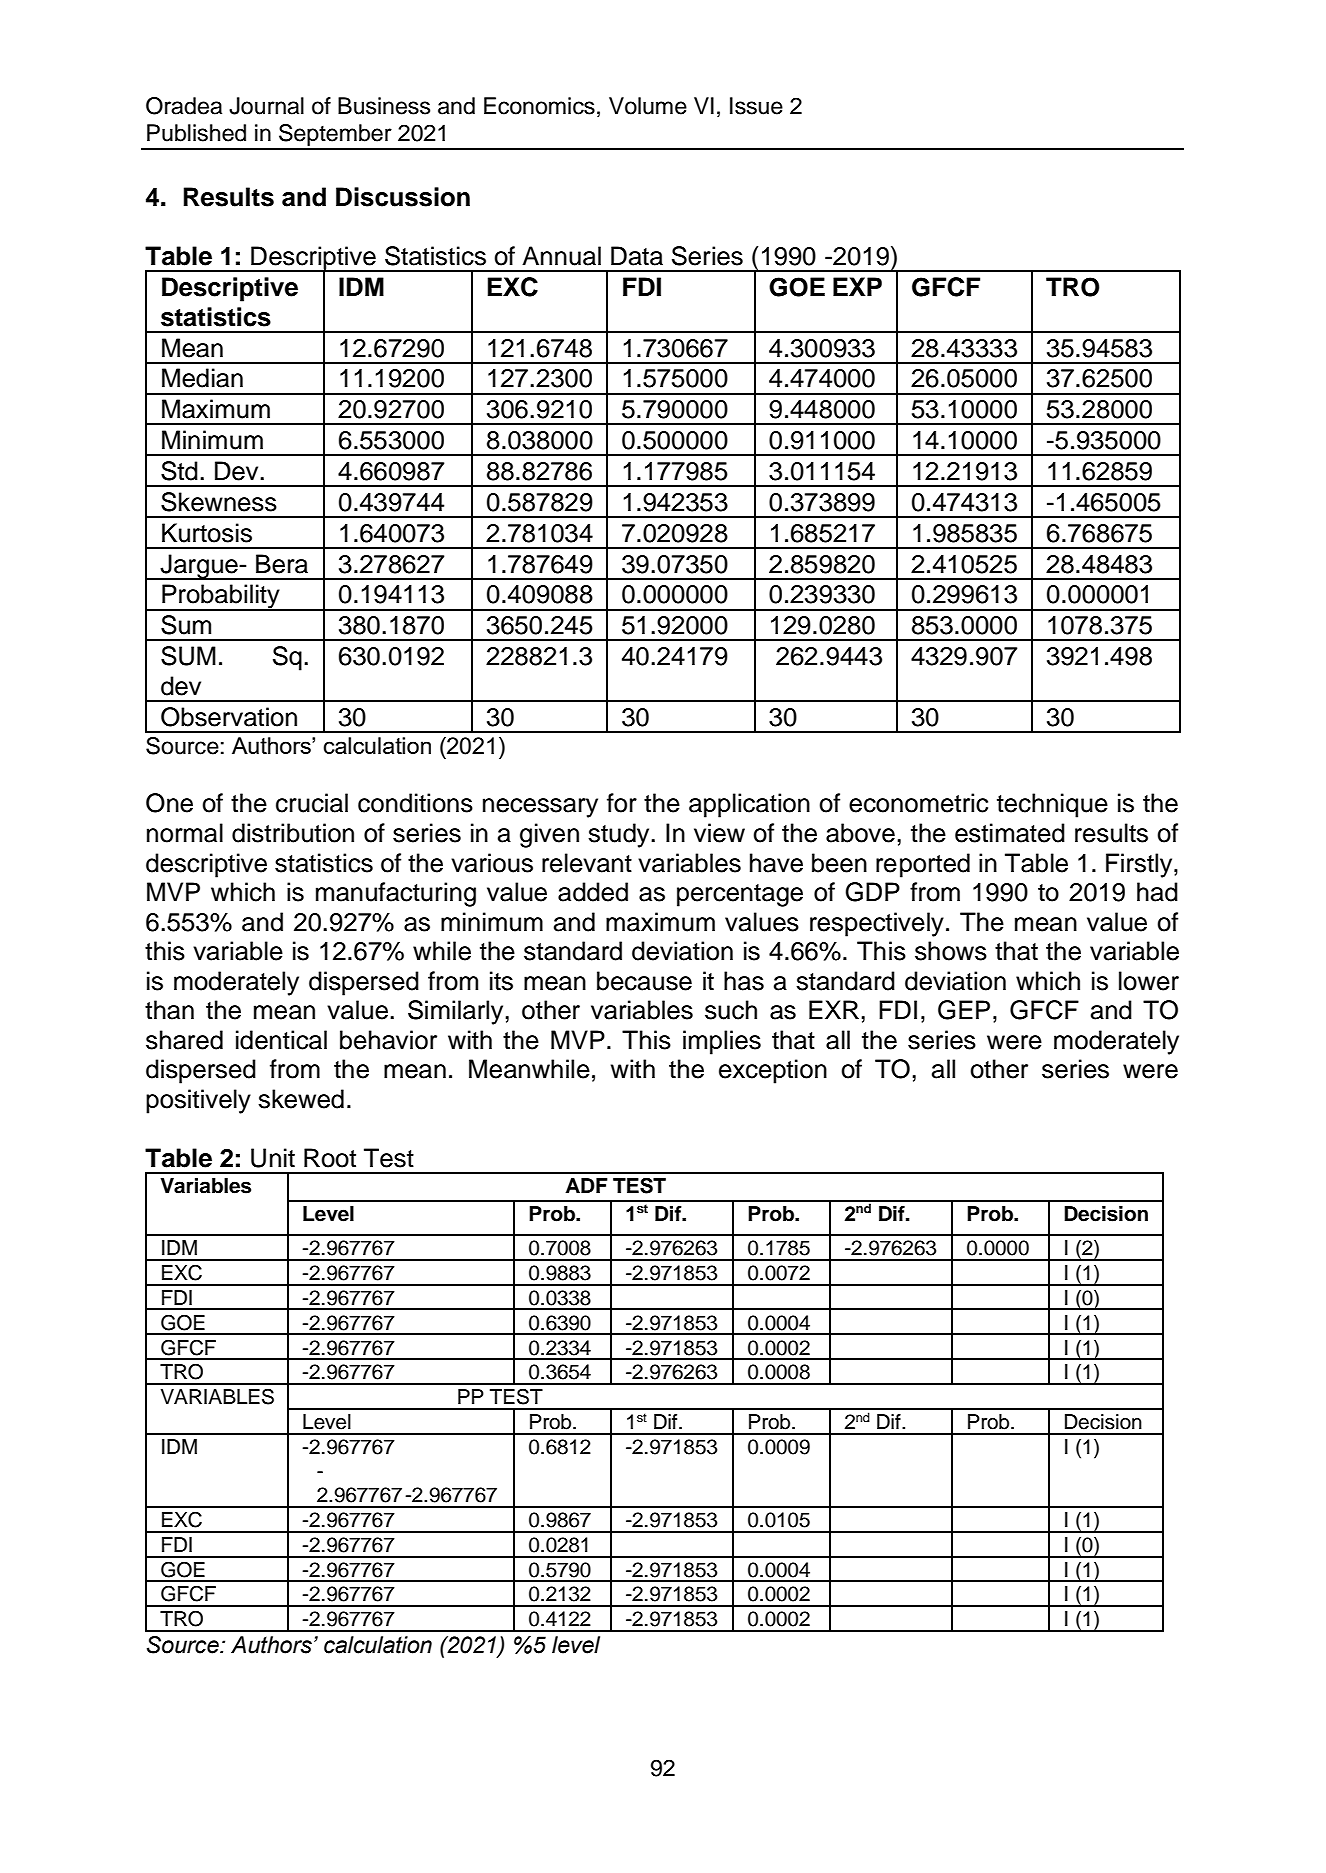 This screenshot has height=1873, width=1326. Describe the element at coordinates (1052, 805) in the screenshot. I see `technique` at that location.
